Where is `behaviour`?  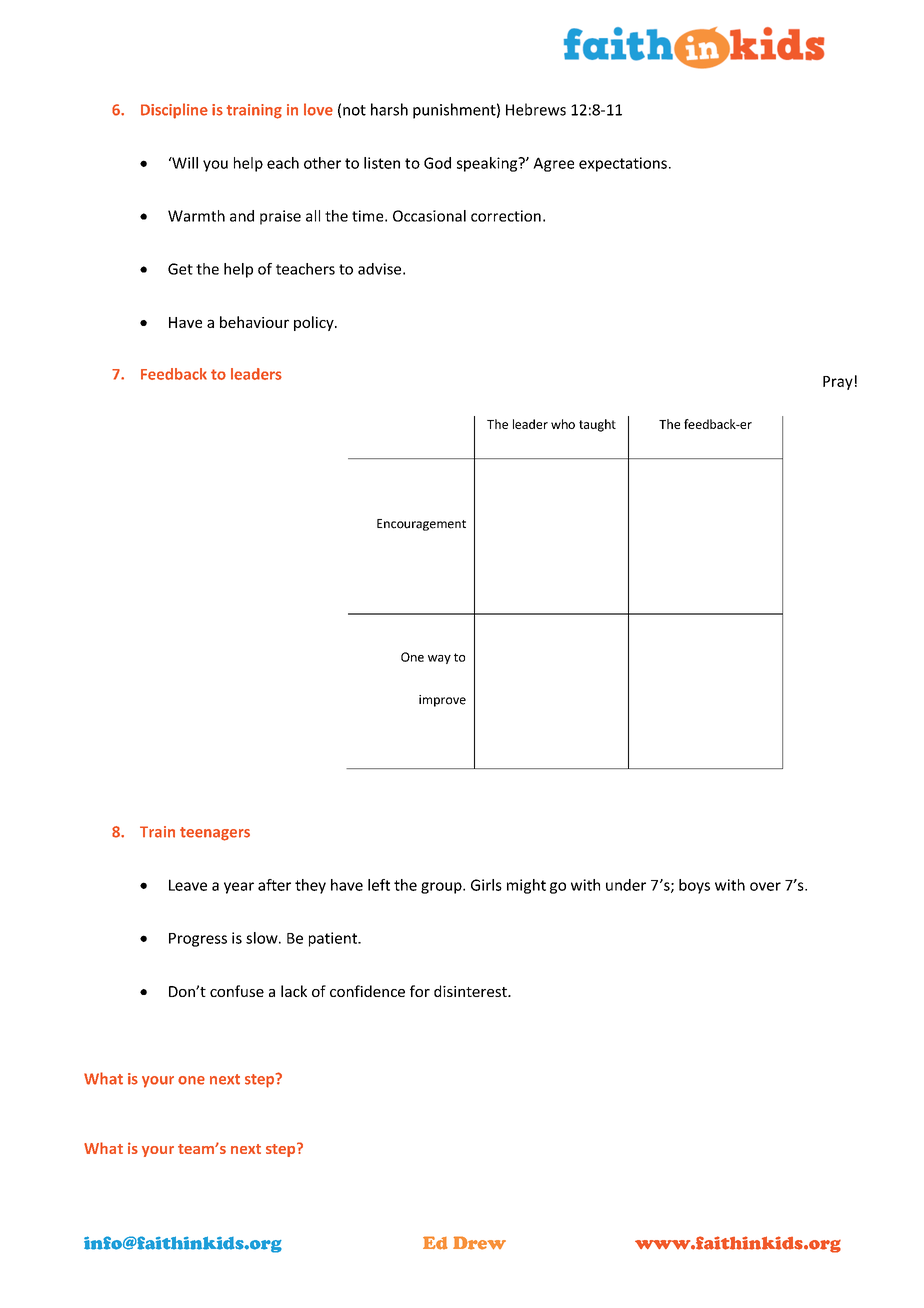 behaviour is located at coordinates (254, 322).
